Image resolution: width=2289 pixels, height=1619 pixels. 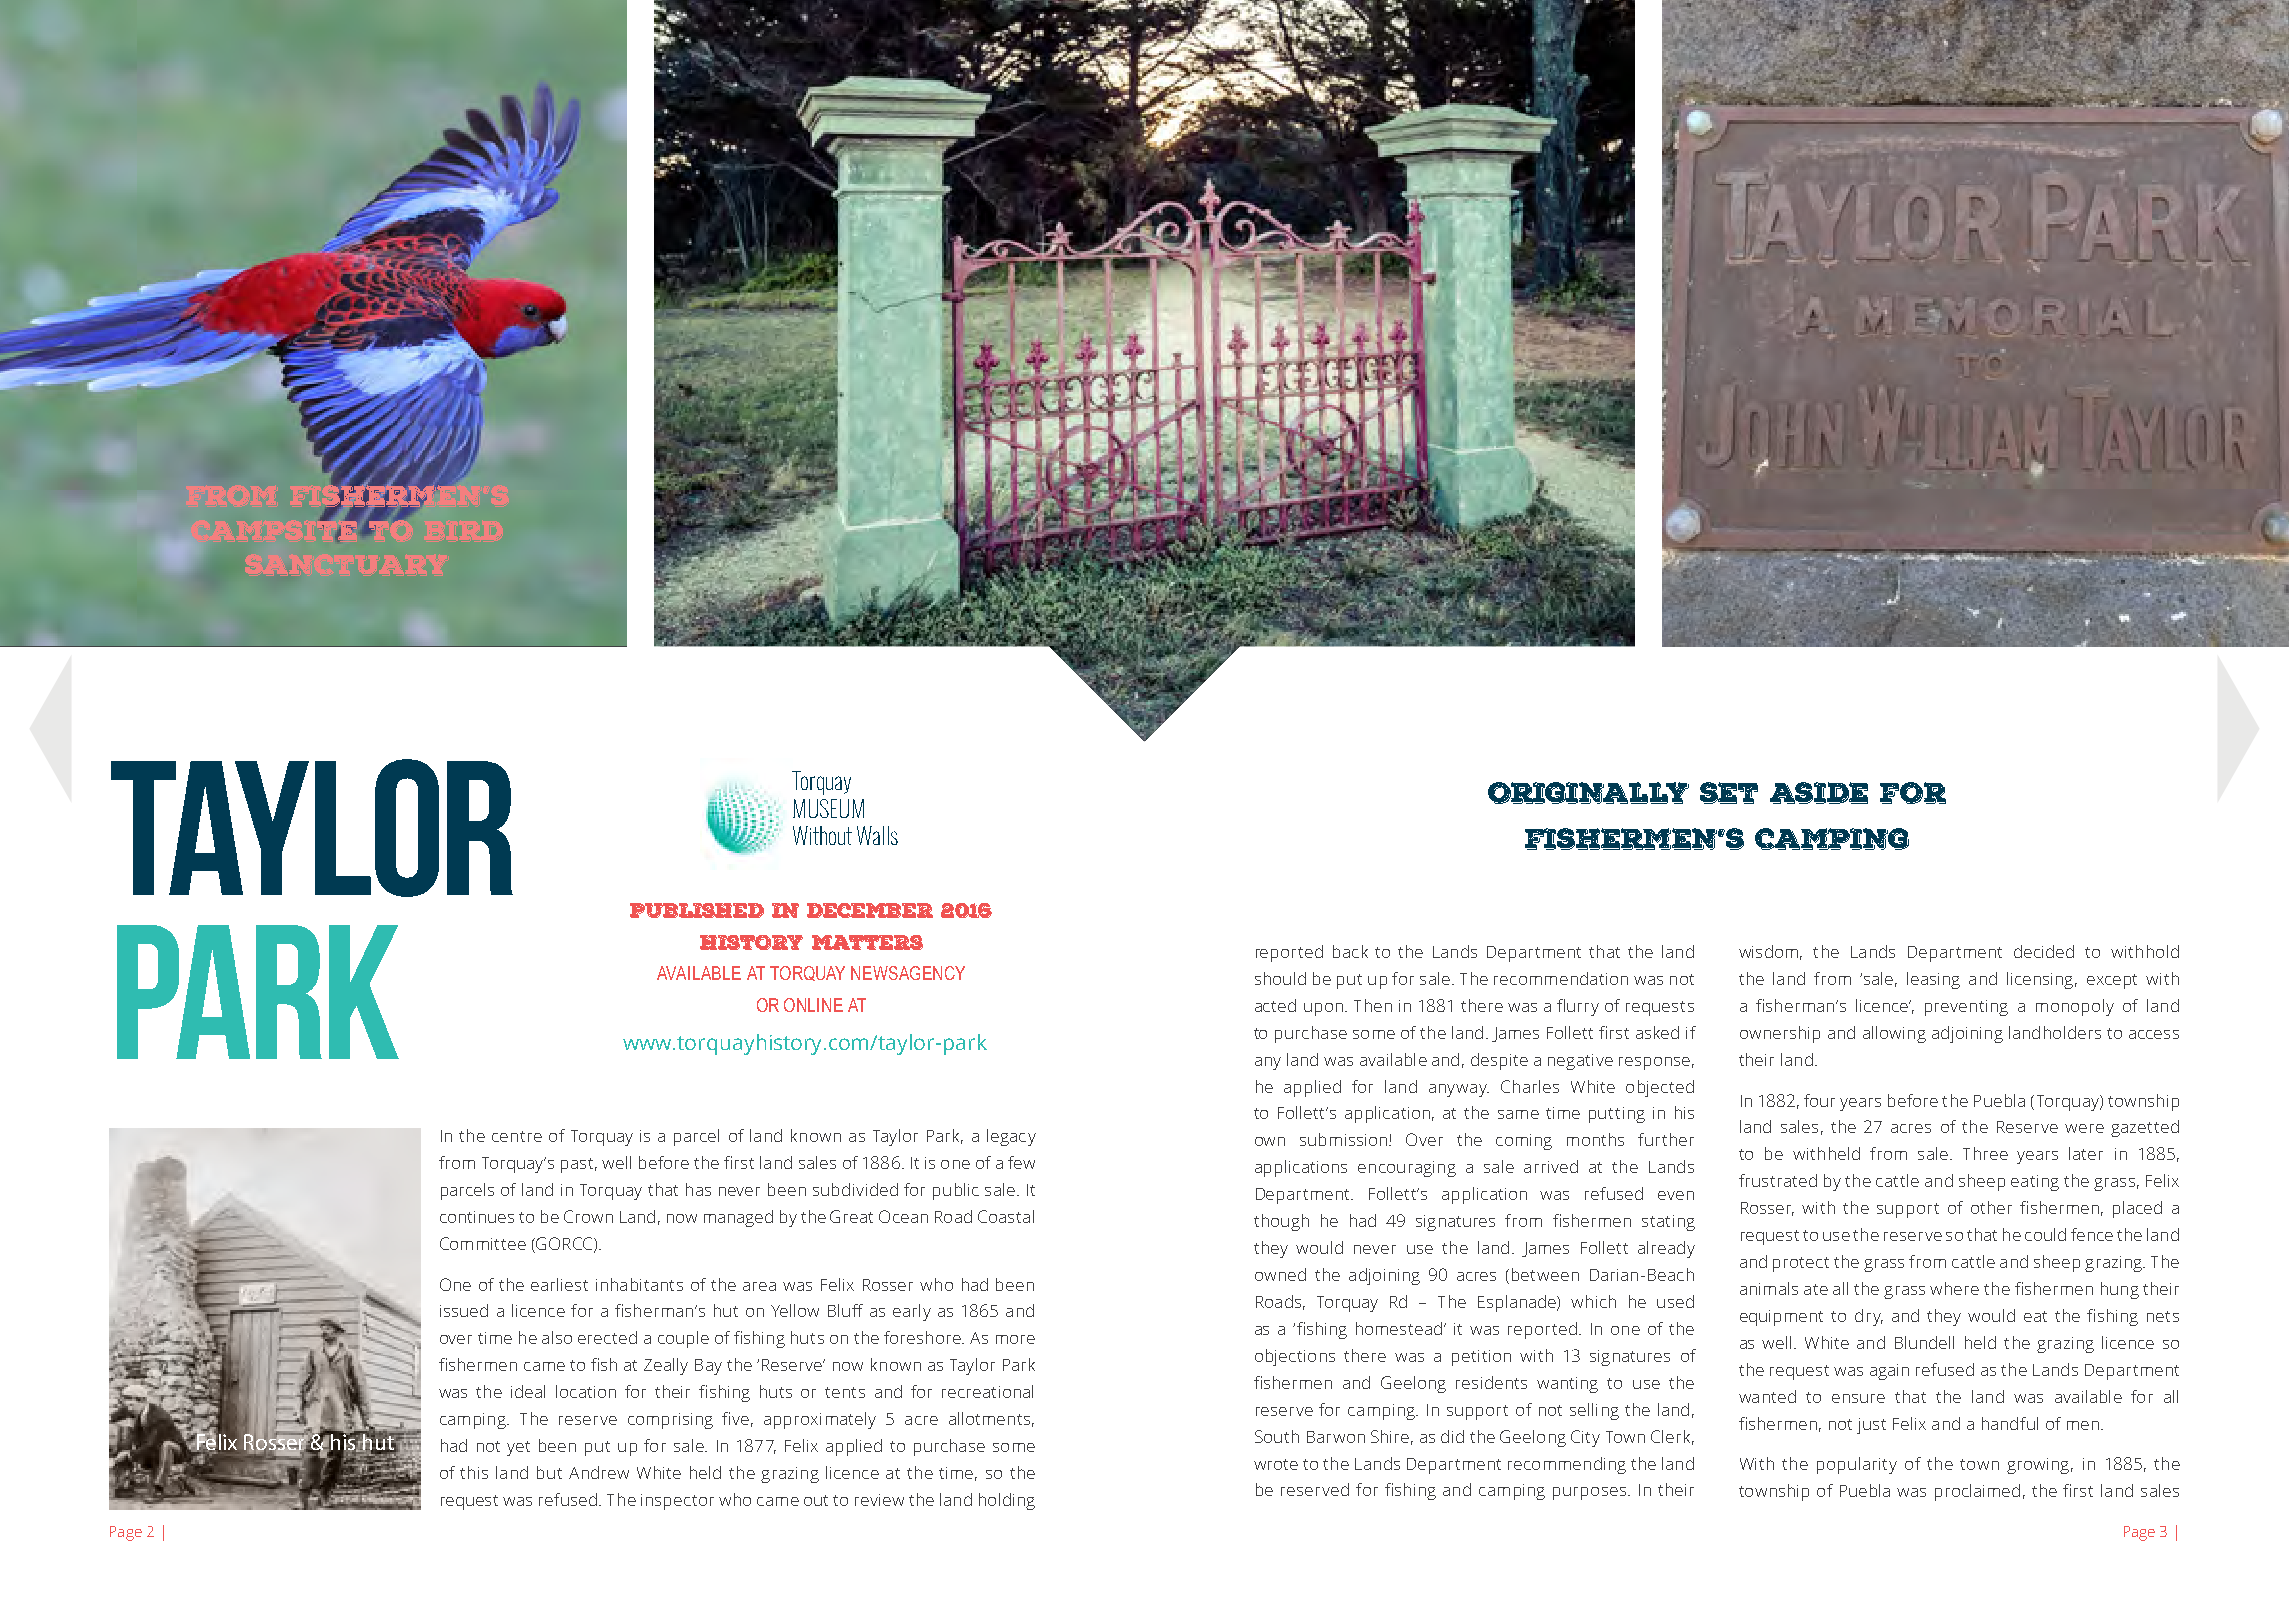 I want to click on wrote, so click(x=1276, y=1464).
